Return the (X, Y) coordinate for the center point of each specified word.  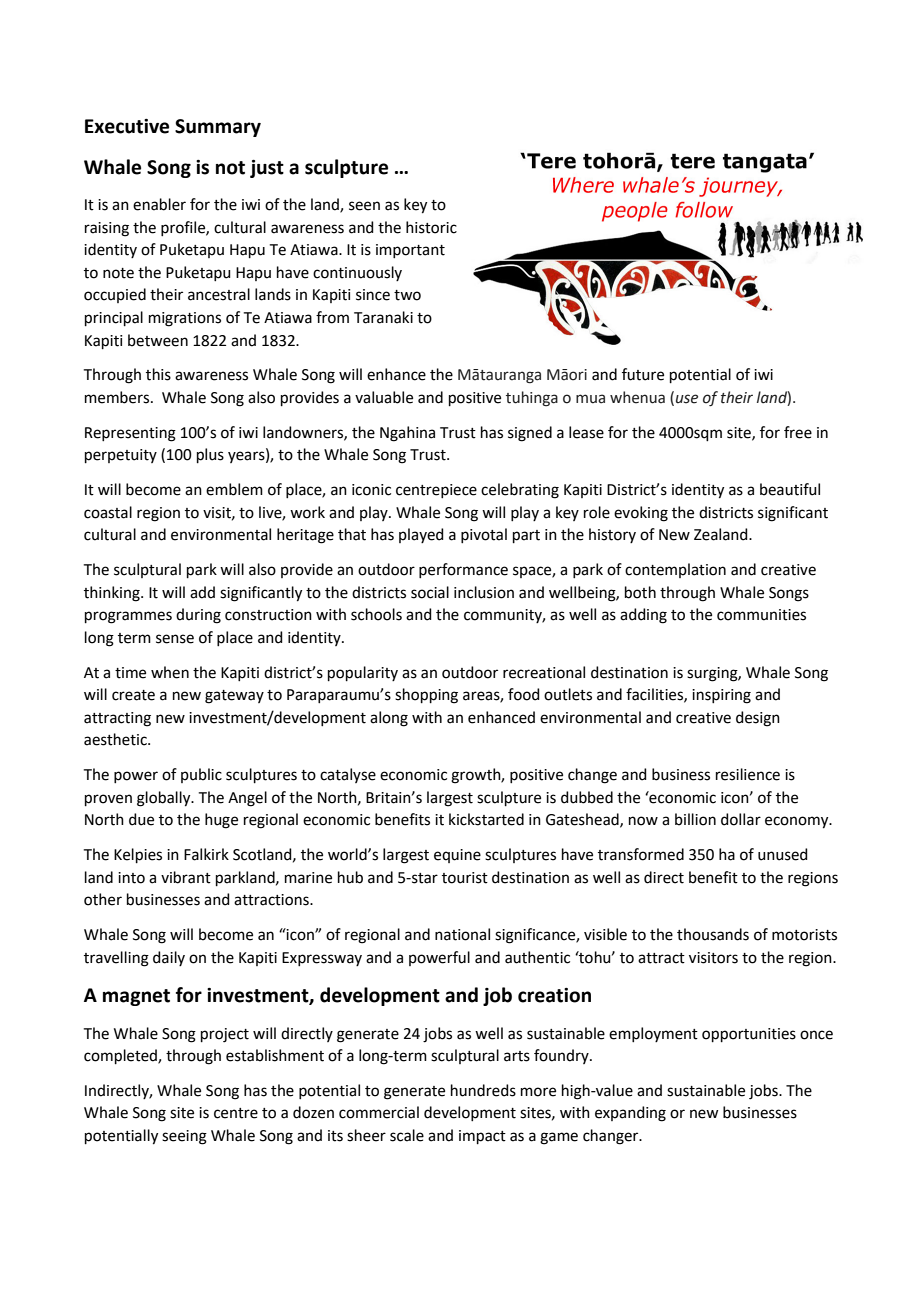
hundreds (483, 1090)
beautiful (790, 489)
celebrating (520, 491)
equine (457, 856)
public (201, 775)
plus (210, 455)
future (643, 374)
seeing (184, 1137)
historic (431, 227)
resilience (748, 774)
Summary (218, 128)
